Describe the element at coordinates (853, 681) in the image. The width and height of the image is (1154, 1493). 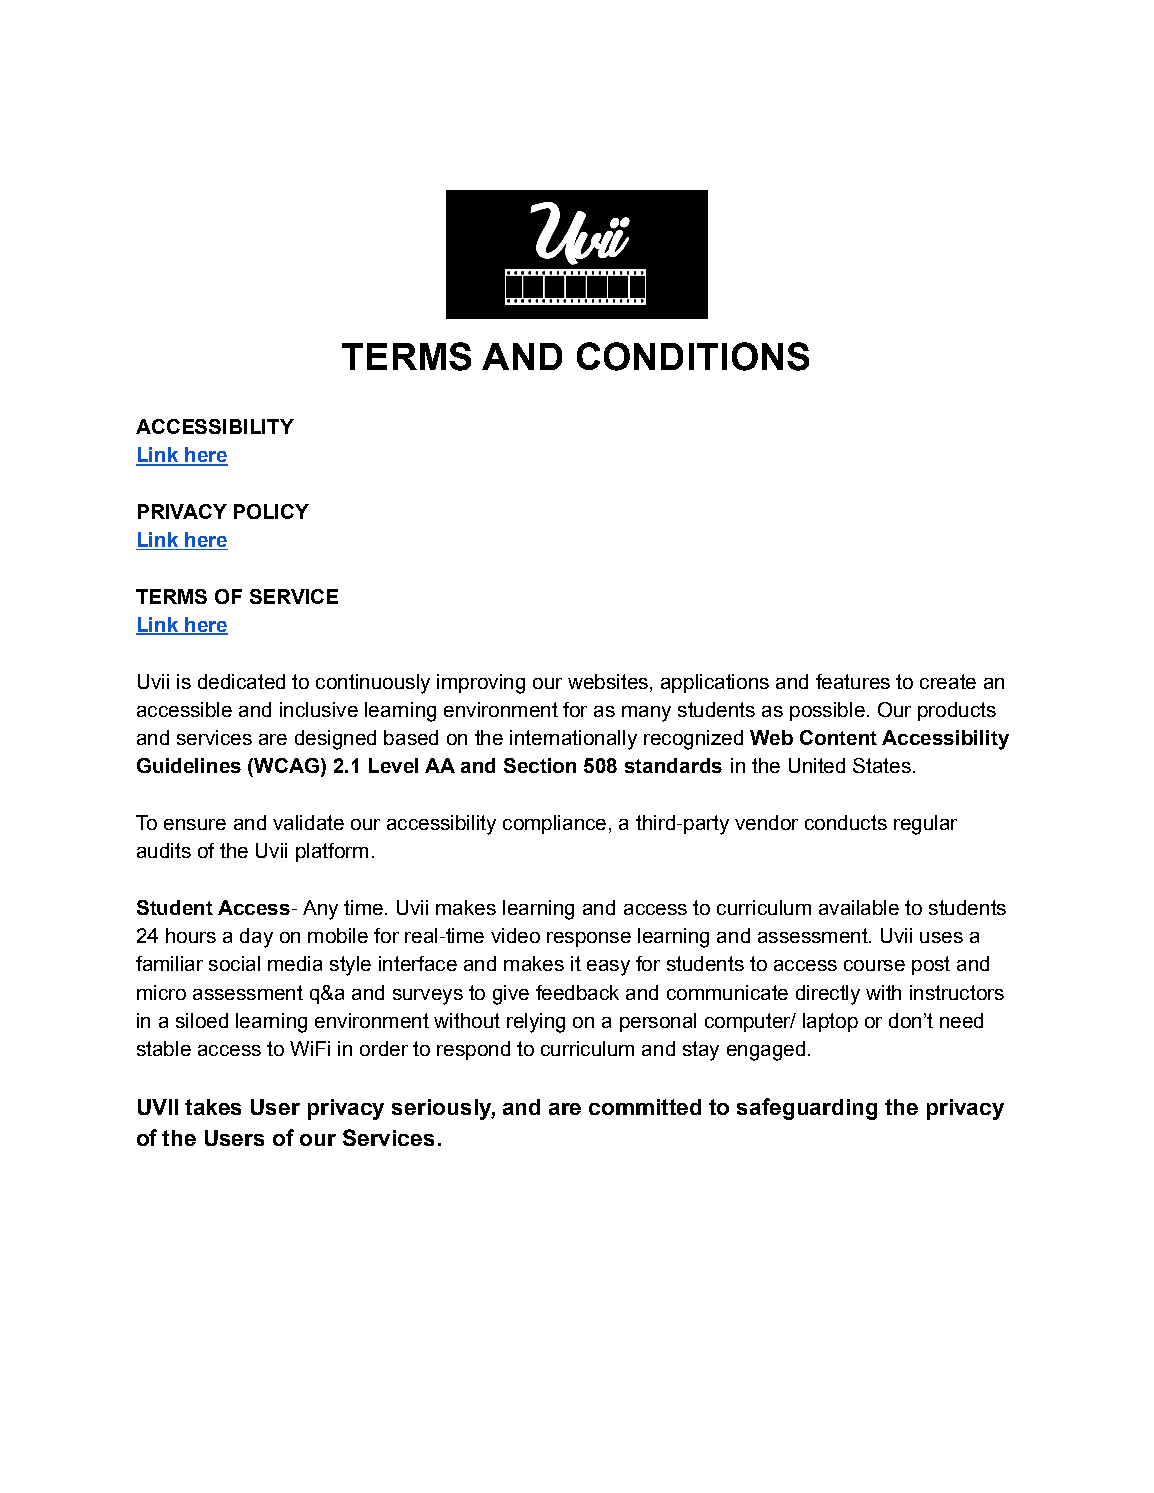
I see `features` at that location.
